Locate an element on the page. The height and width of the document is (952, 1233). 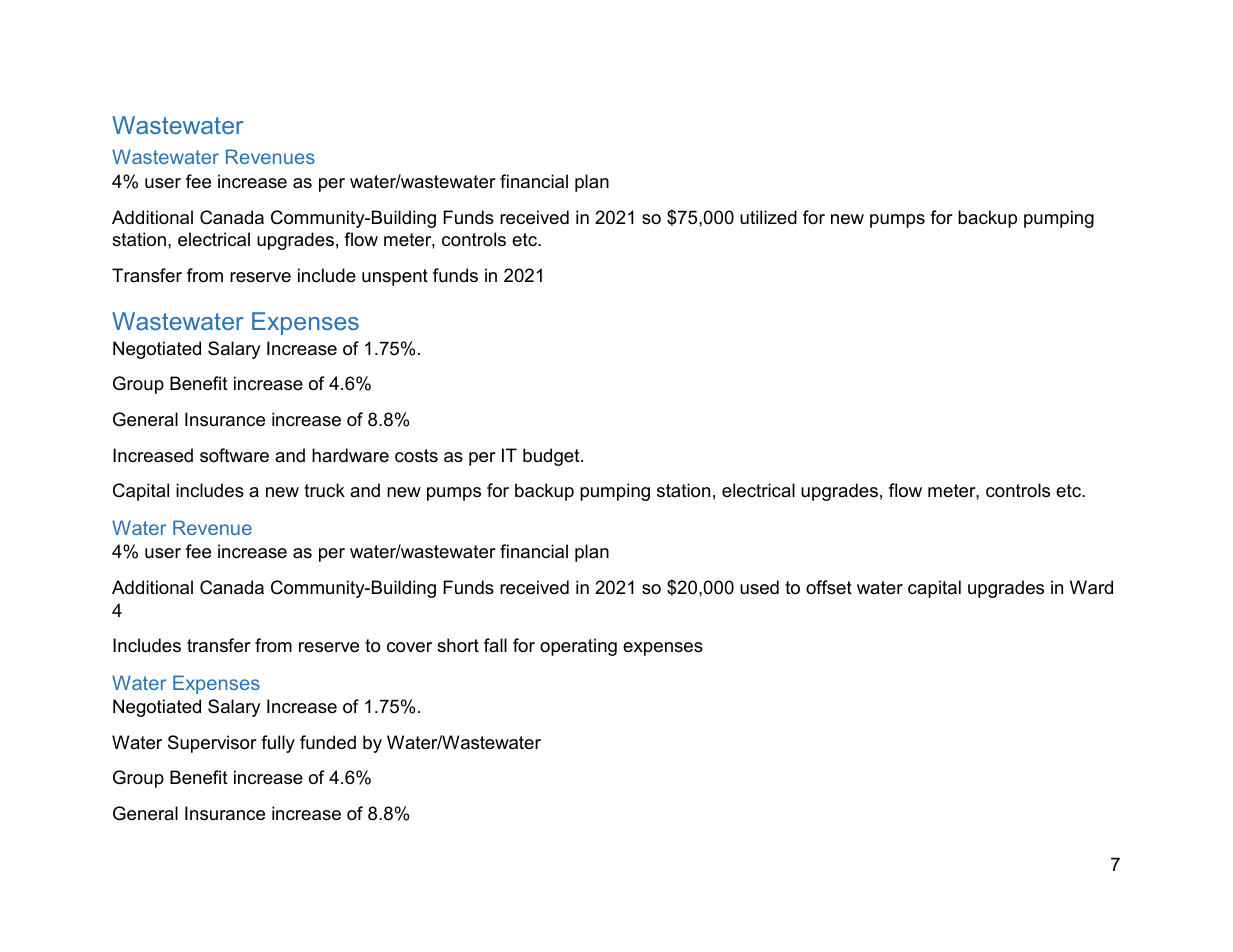
funded is located at coordinates (328, 742).
